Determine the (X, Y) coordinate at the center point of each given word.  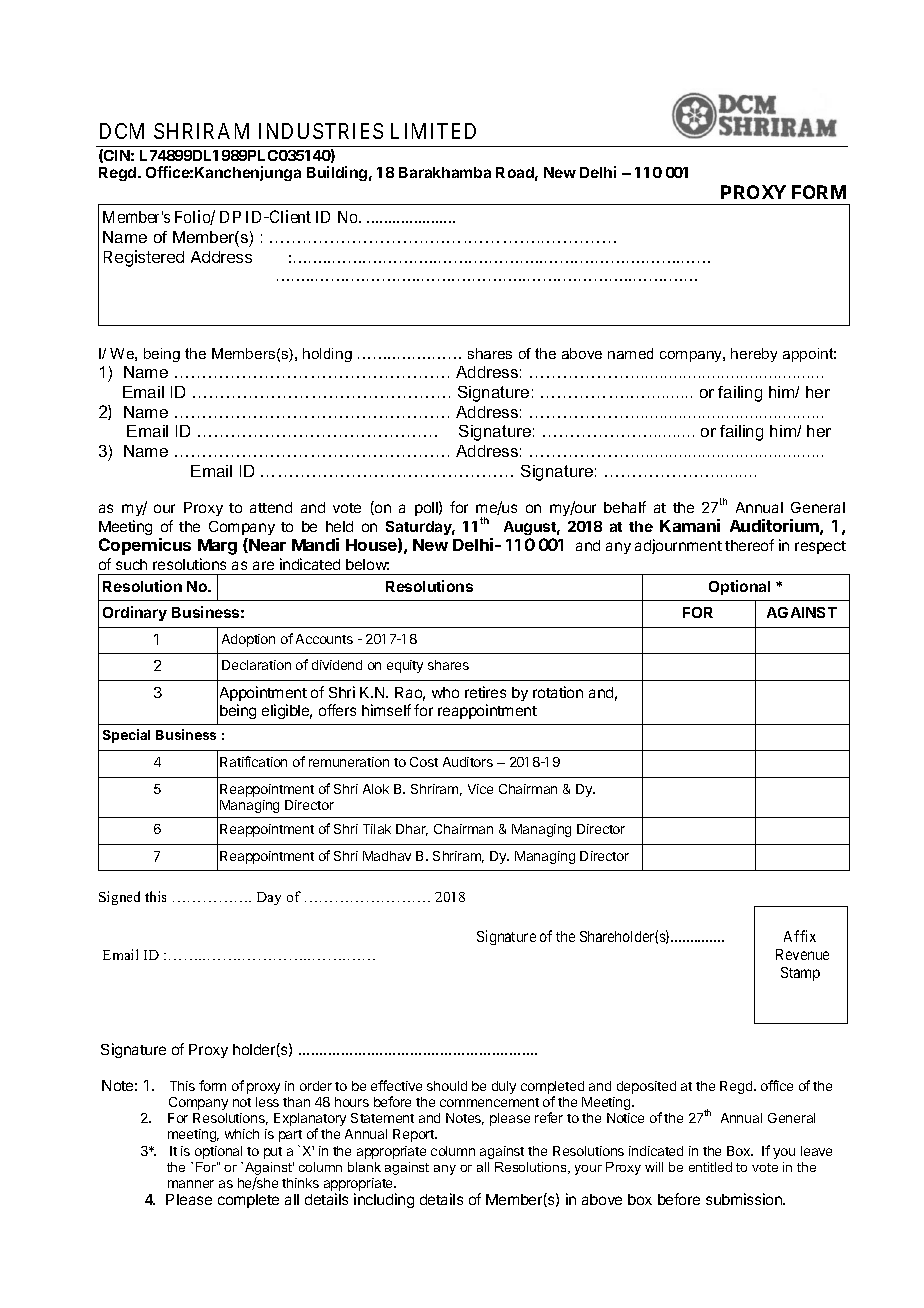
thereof (749, 545)
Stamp (800, 974)
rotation (558, 692)
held (339, 526)
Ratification (253, 761)
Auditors (468, 762)
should (447, 1086)
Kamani (690, 525)
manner (191, 1184)
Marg (217, 547)
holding (327, 355)
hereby (754, 355)
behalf (625, 507)
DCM (122, 131)
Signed (119, 898)
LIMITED (433, 131)
